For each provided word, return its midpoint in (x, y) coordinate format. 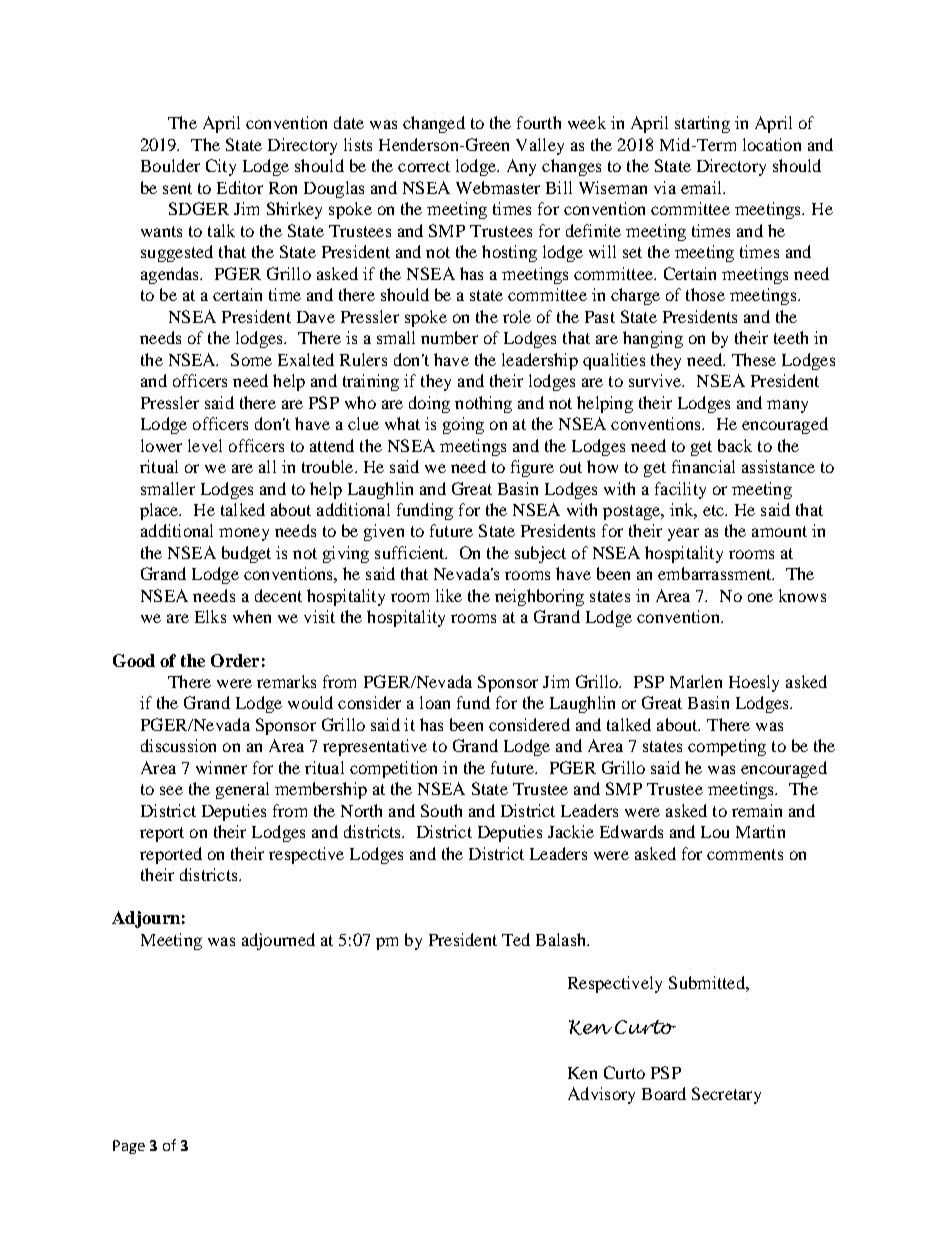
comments (745, 854)
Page (129, 1147)
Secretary (726, 1095)
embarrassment (716, 573)
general (242, 790)
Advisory (601, 1095)
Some (251, 359)
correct (424, 166)
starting (702, 124)
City (221, 167)
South (441, 810)
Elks (210, 616)
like (449, 595)
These (754, 359)
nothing (483, 404)
